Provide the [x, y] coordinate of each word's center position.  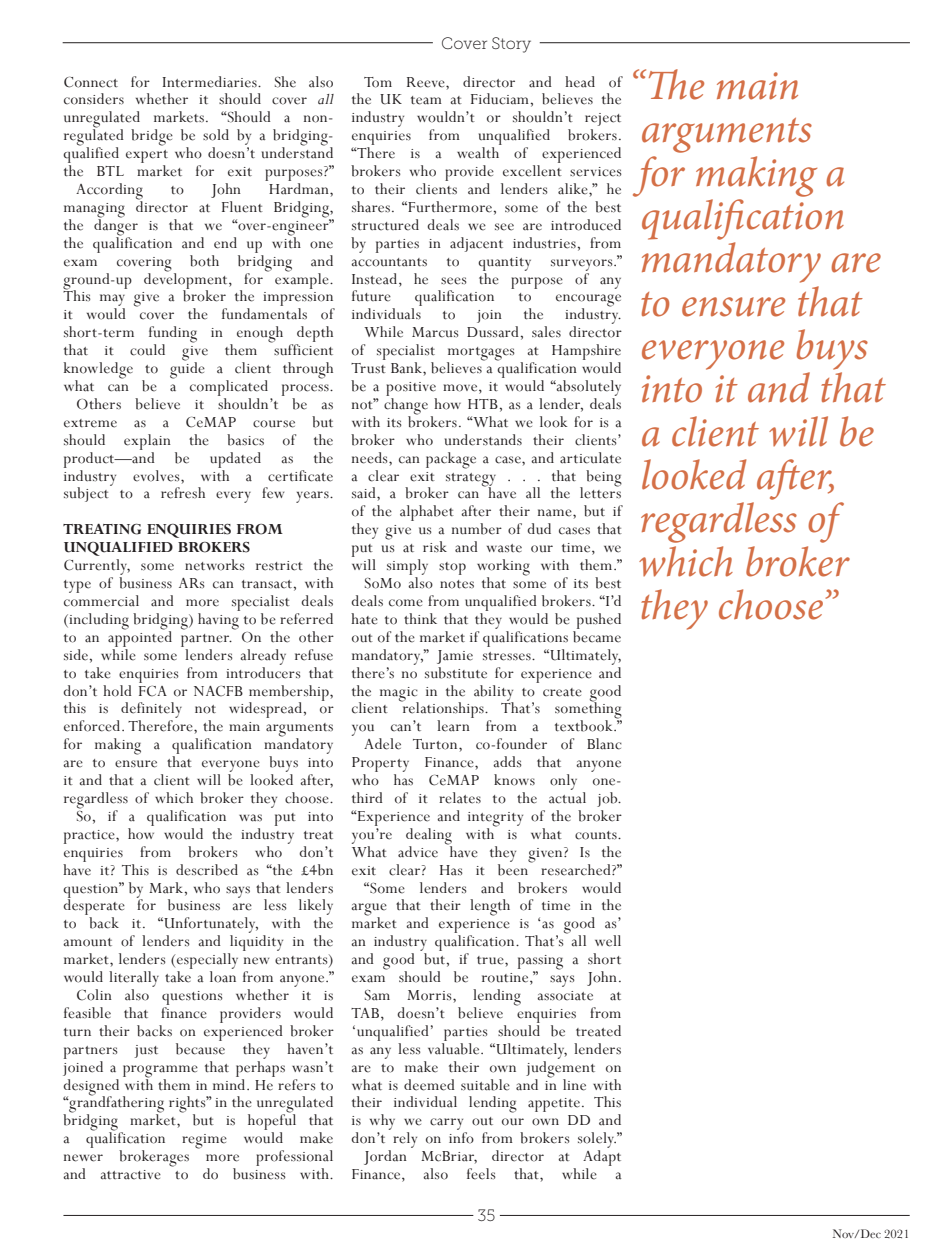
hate [364, 619]
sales [546, 332]
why [382, 1123]
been [514, 868]
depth [314, 335]
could [147, 350]
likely [316, 908]
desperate [94, 907]
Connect [91, 82]
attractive [130, 1175]
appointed [140, 638]
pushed [599, 621]
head [580, 82]
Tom [378, 82]
